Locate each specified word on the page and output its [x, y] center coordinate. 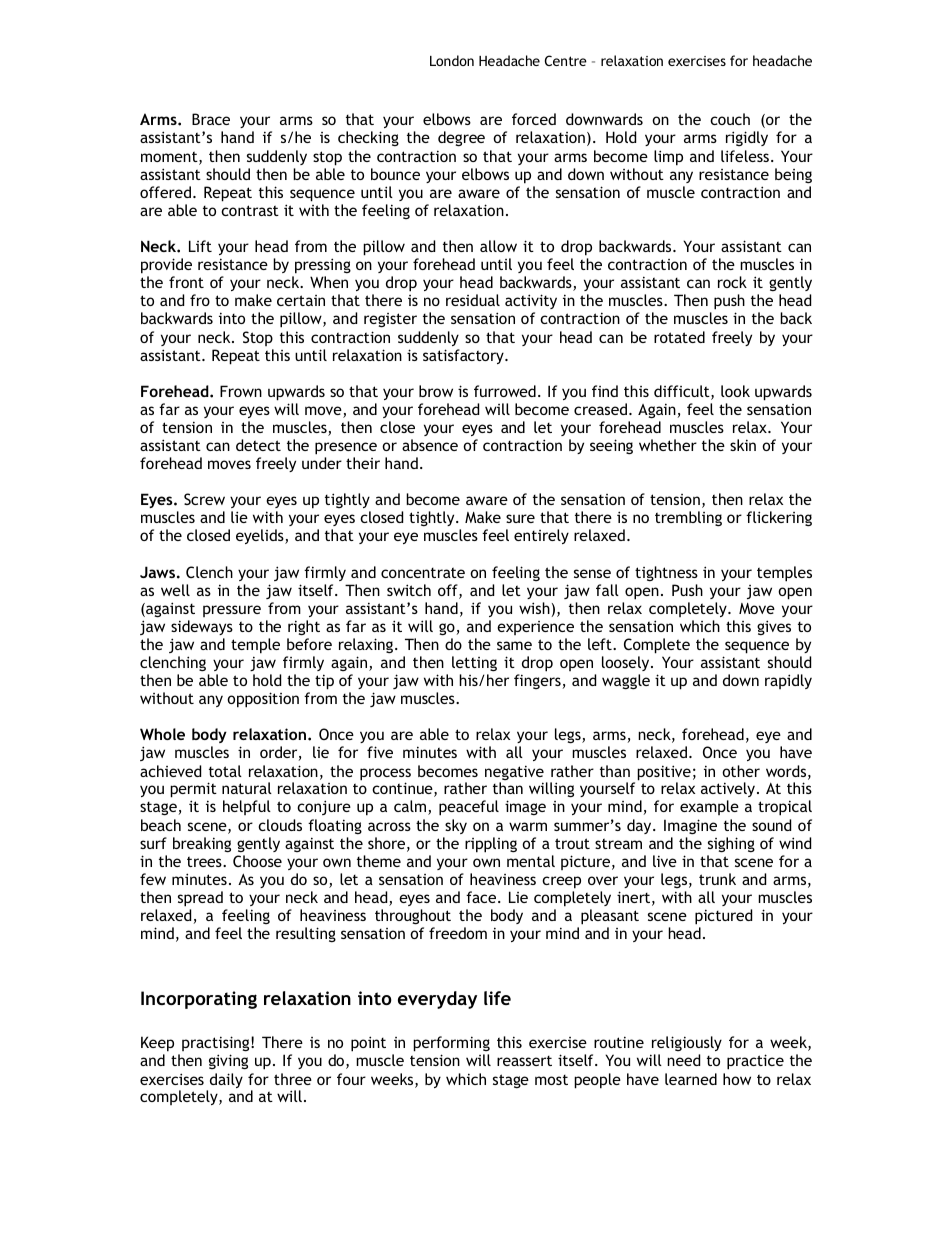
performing [451, 1044]
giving [228, 1062]
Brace [211, 119]
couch [730, 119]
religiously [687, 1043]
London [452, 60]
